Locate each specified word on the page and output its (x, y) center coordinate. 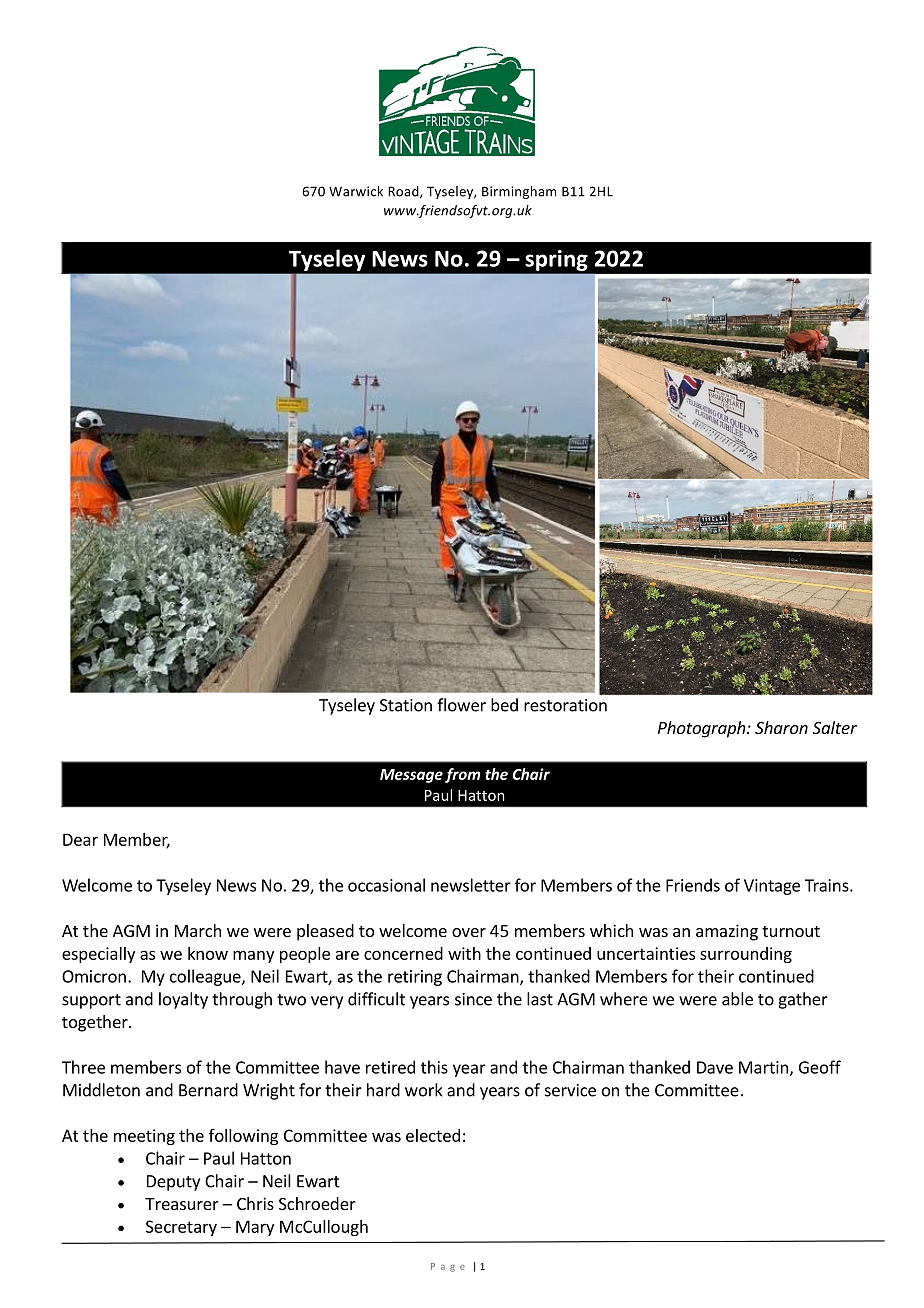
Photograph (703, 729)
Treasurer (182, 1204)
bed (504, 705)
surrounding (746, 955)
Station (406, 705)
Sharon (781, 727)
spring (556, 260)
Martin (763, 1067)
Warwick (356, 191)
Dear (80, 839)
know (208, 953)
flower (461, 705)
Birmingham (519, 192)
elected (433, 1135)
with (464, 953)
